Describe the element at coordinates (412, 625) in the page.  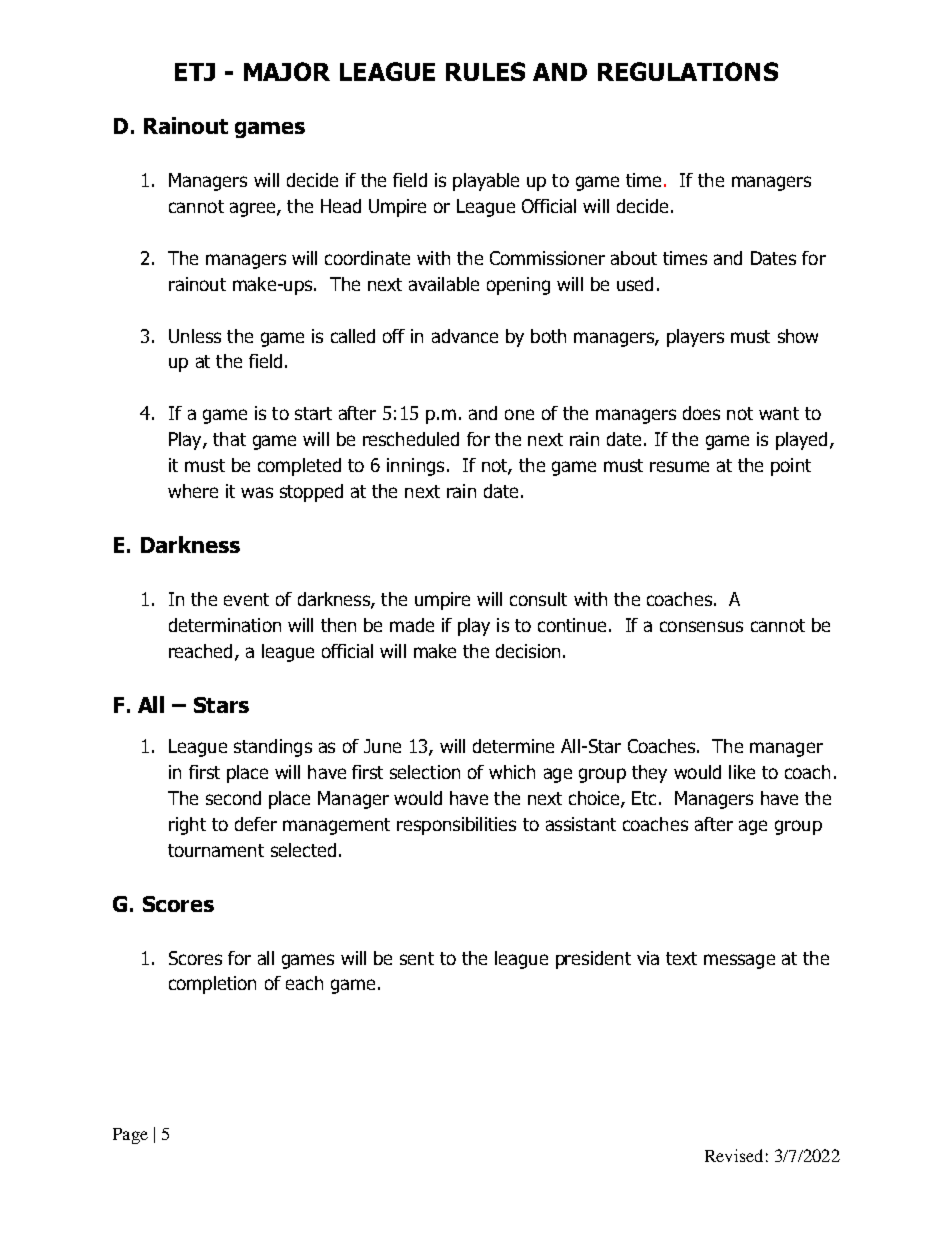
I see `made` at that location.
